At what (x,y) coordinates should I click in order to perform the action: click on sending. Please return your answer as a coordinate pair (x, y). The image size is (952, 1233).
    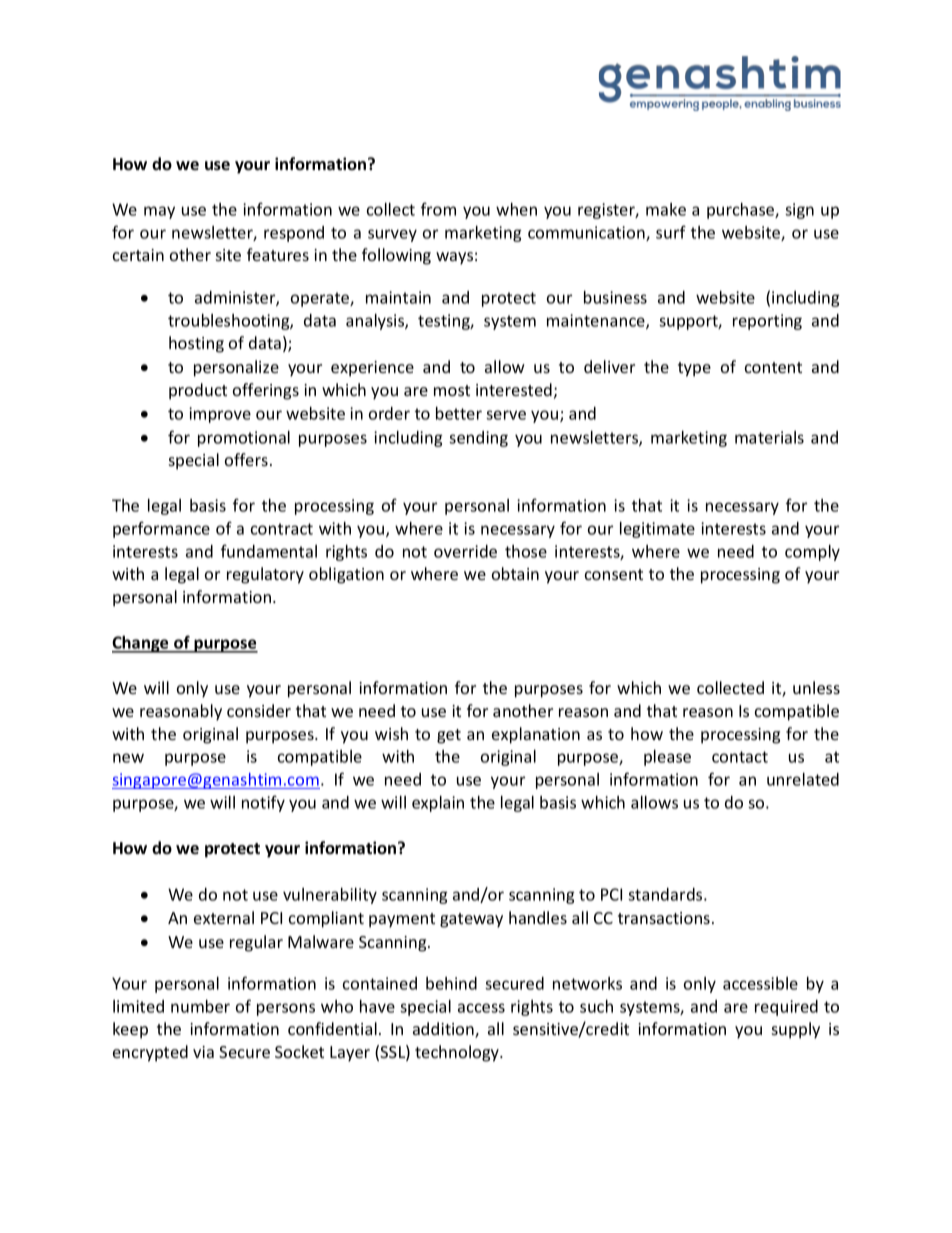
    Looking at the image, I should click on (478, 439).
